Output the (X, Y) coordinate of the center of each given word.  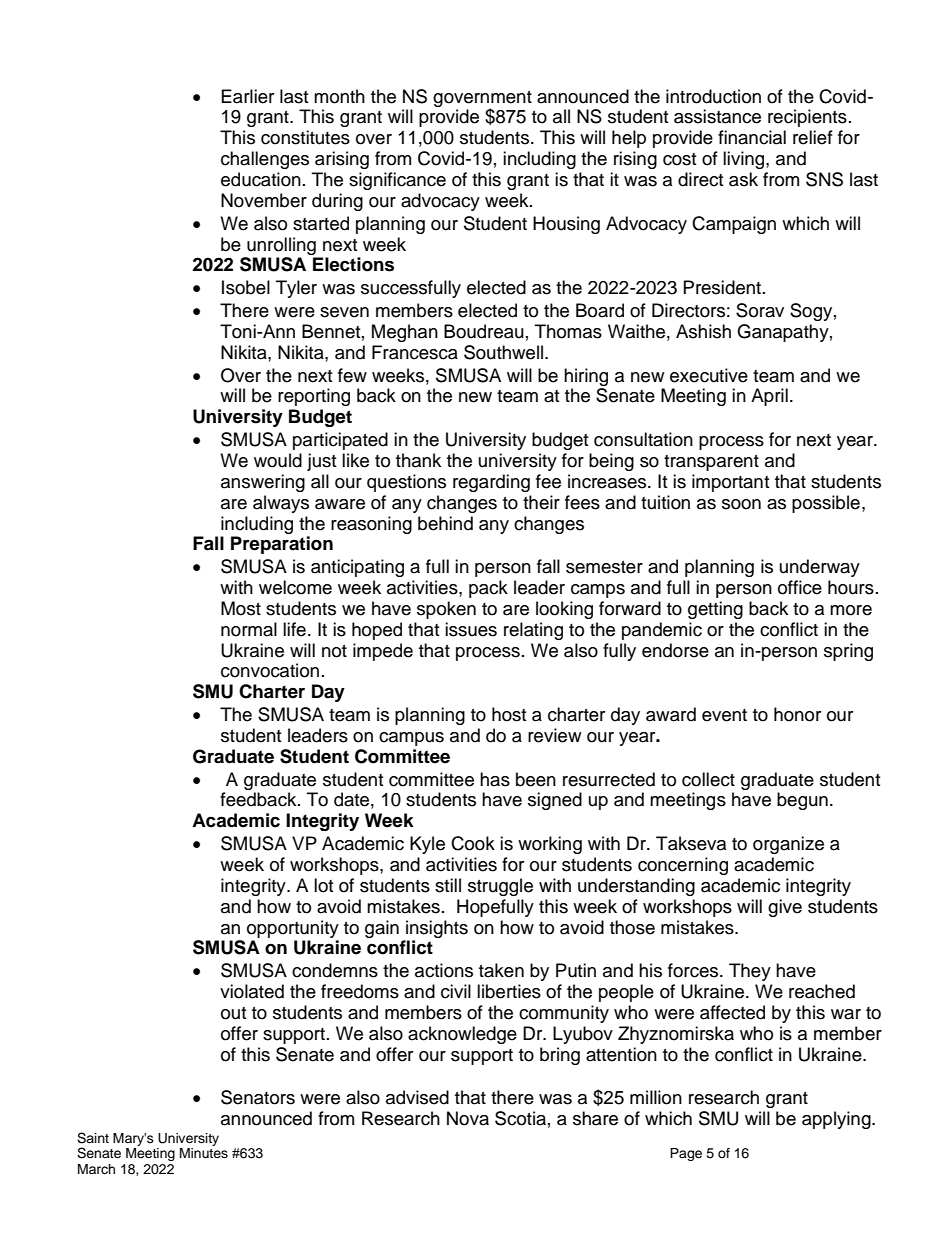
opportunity (293, 929)
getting (715, 610)
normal (249, 629)
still (448, 885)
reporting (314, 397)
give (785, 908)
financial (752, 137)
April (769, 397)
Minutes (204, 1153)
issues (471, 629)
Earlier (248, 96)
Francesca (415, 352)
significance (397, 181)
